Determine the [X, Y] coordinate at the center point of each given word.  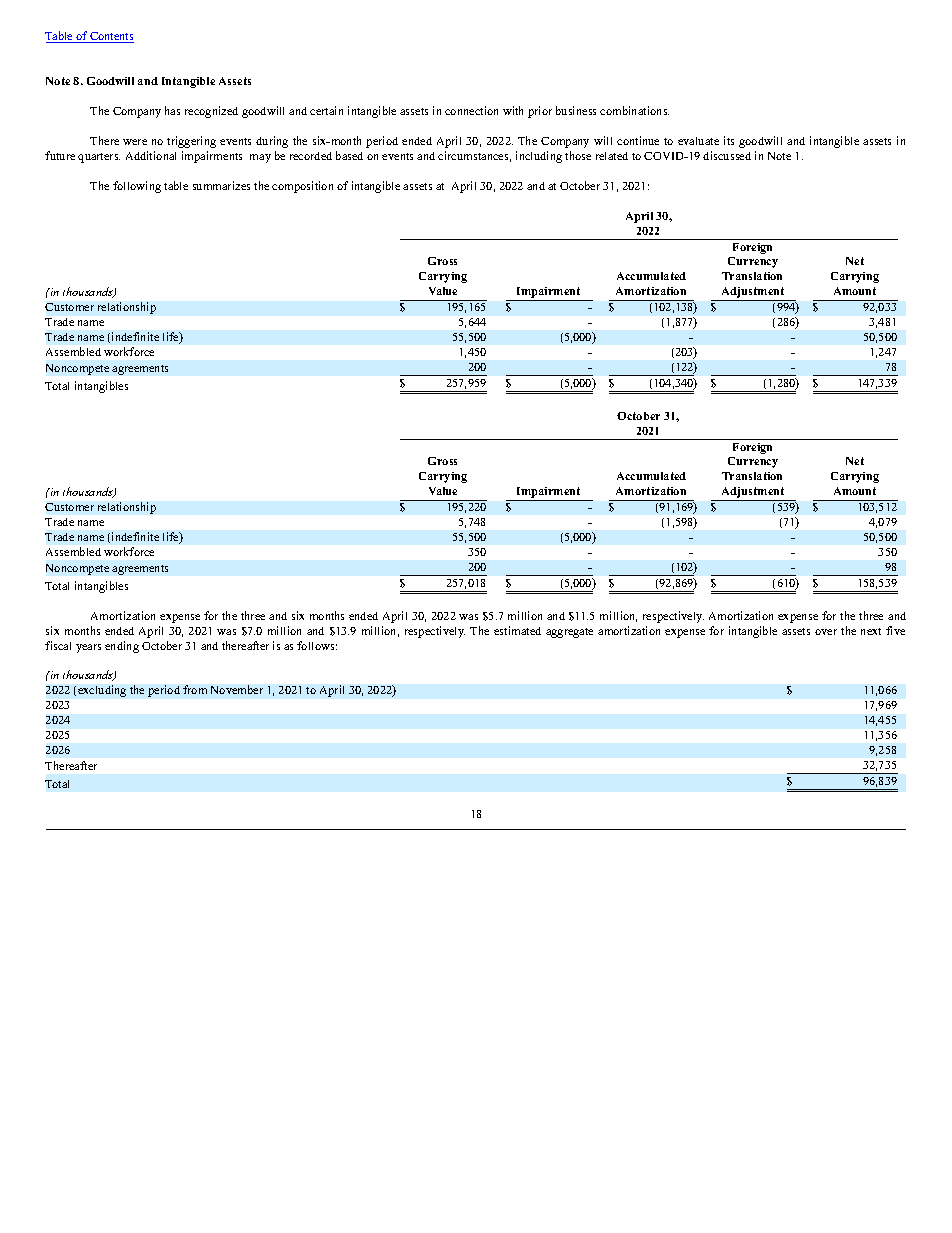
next [871, 631]
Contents [111, 37]
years [88, 648]
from [195, 689]
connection [471, 110]
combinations [634, 110]
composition [302, 187]
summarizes [221, 185]
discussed [727, 155]
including [539, 157]
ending [122, 647]
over [826, 632]
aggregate [569, 633]
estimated [517, 630]
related [612, 156]
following [137, 187]
